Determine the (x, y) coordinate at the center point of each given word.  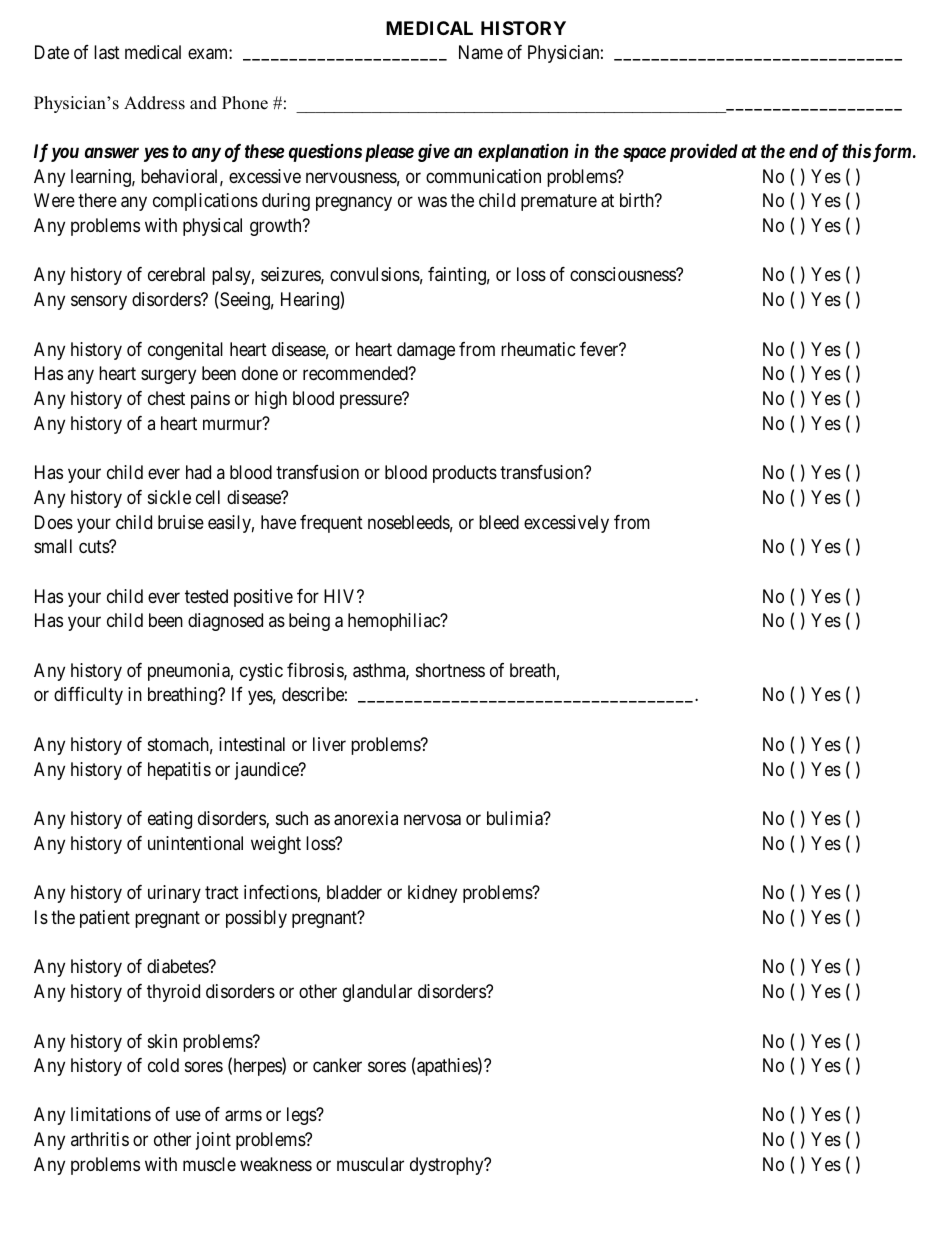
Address (154, 103)
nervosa (432, 820)
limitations (111, 1114)
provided (704, 152)
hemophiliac (395, 622)
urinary (174, 894)
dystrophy (448, 1166)
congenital (185, 351)
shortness (450, 670)
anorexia (366, 818)
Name (481, 52)
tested (206, 596)
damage (426, 351)
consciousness (623, 274)
